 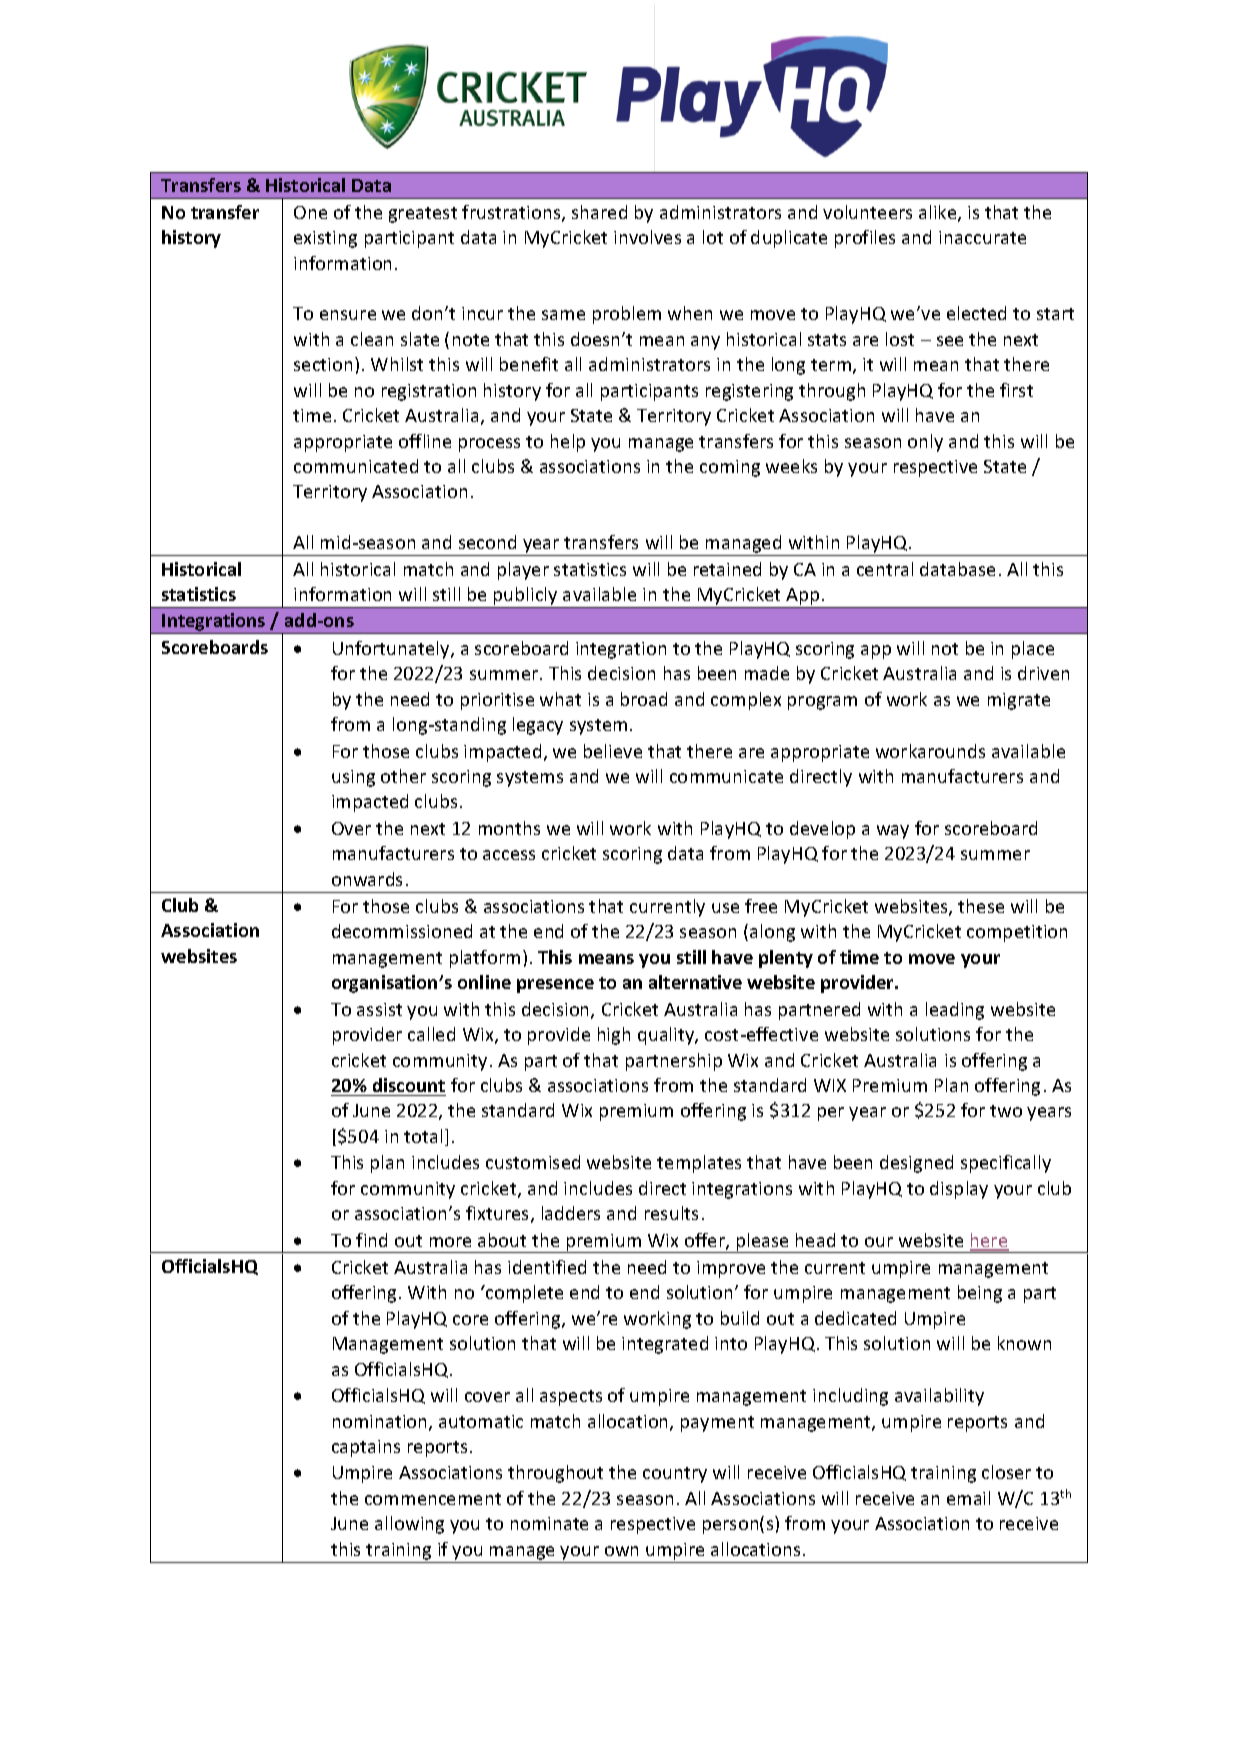 I want to click on use, so click(x=725, y=908).
